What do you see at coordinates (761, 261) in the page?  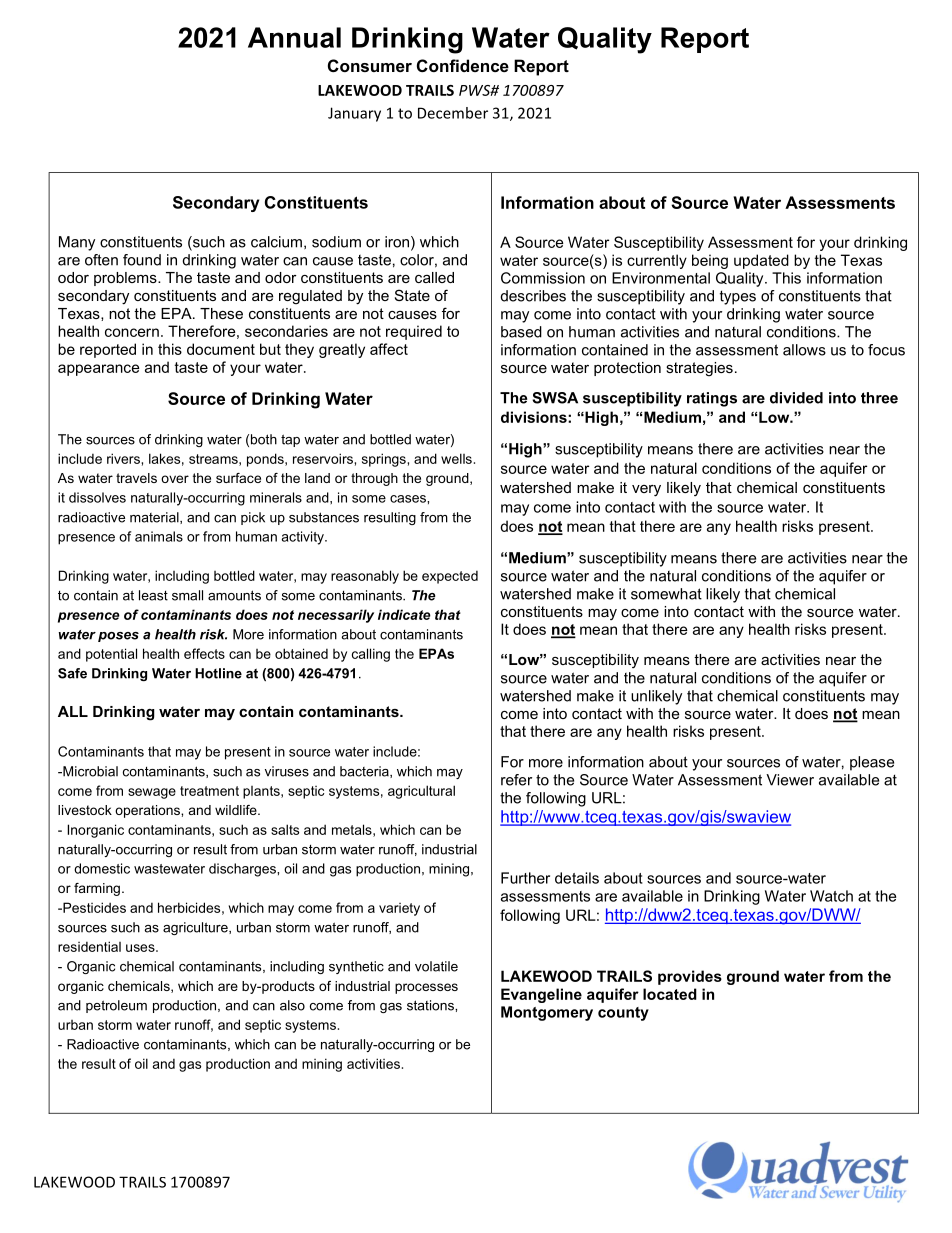 I see `updated` at bounding box center [761, 261].
